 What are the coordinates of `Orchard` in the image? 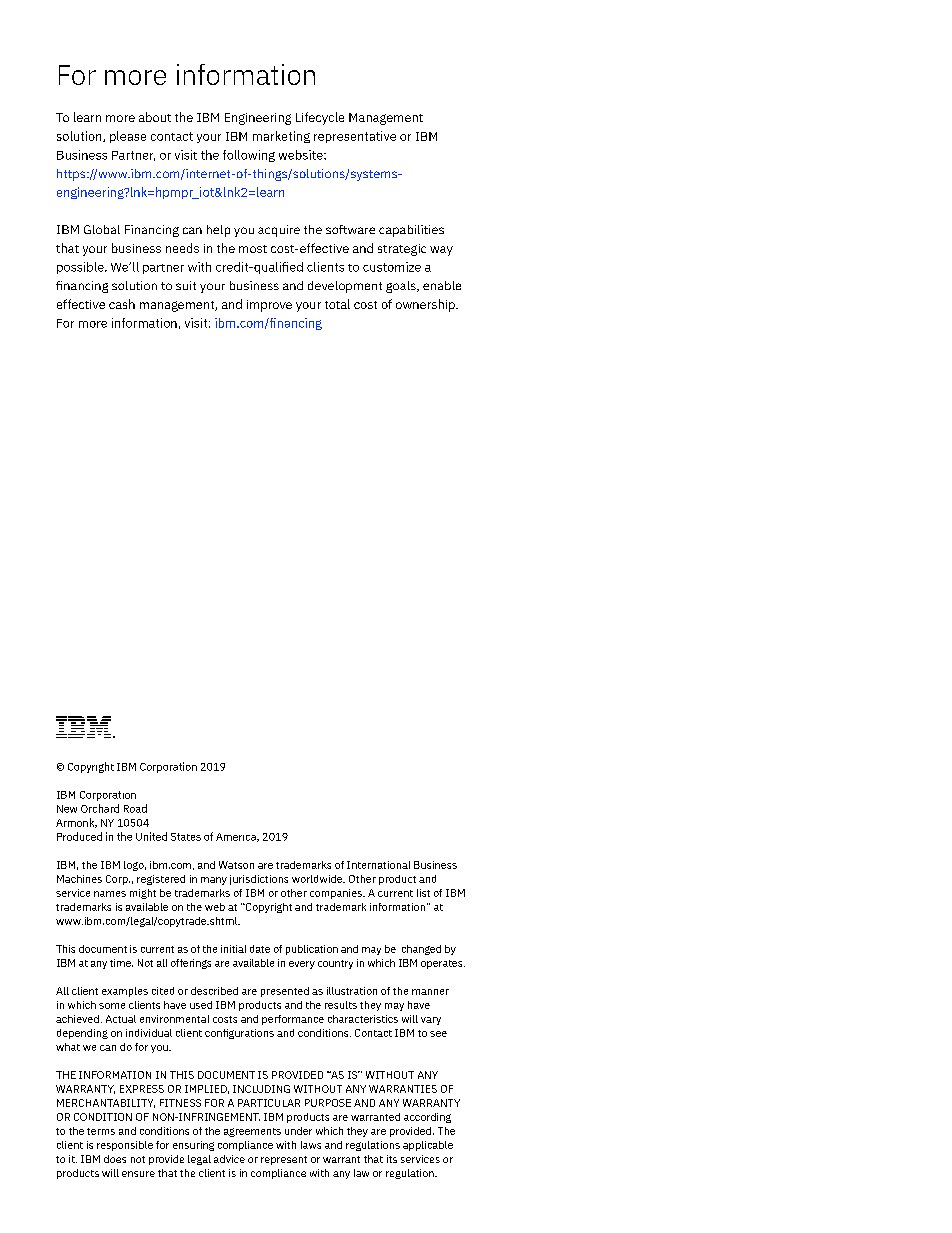 It's located at (100, 808).
